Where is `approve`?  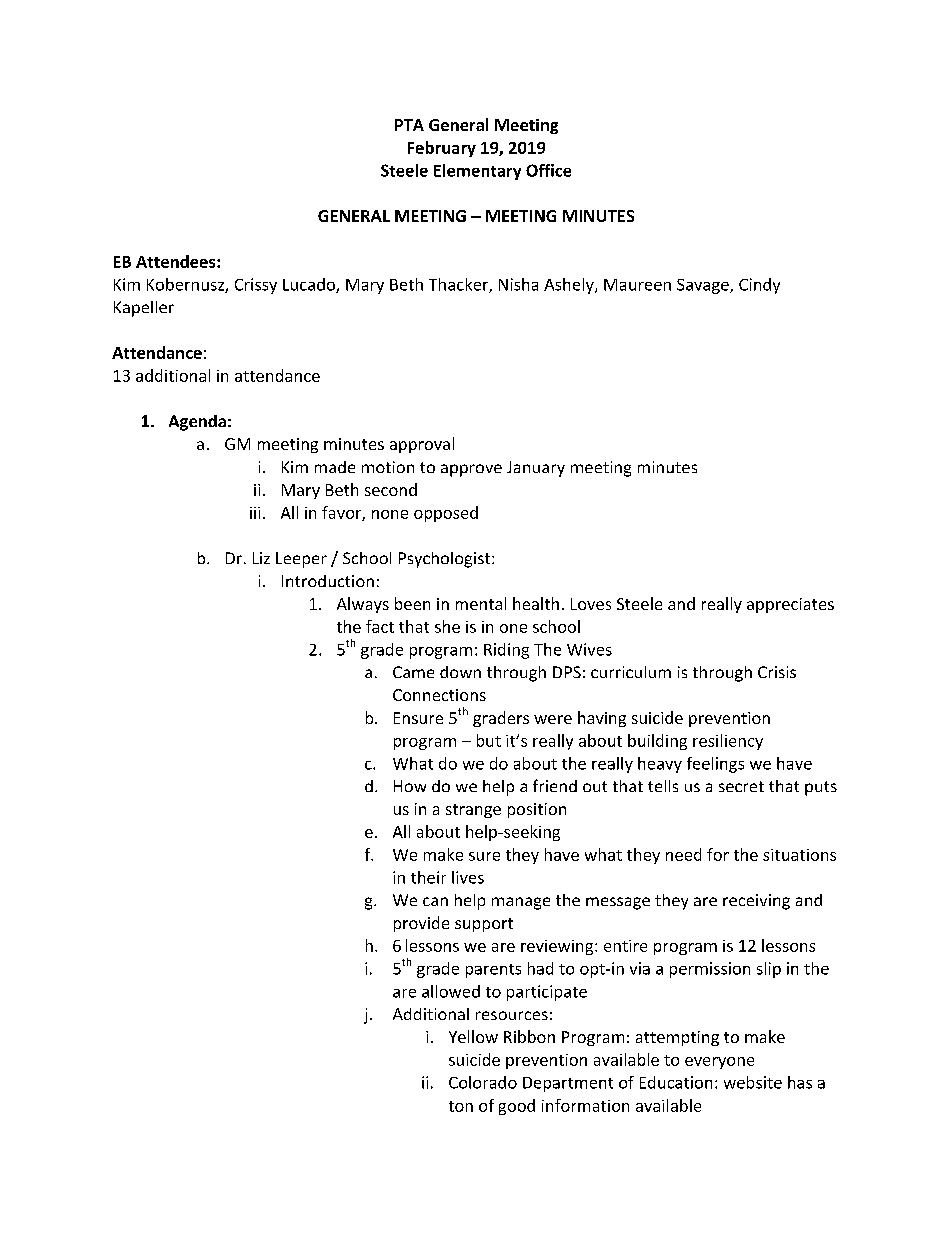 approve is located at coordinates (471, 470).
